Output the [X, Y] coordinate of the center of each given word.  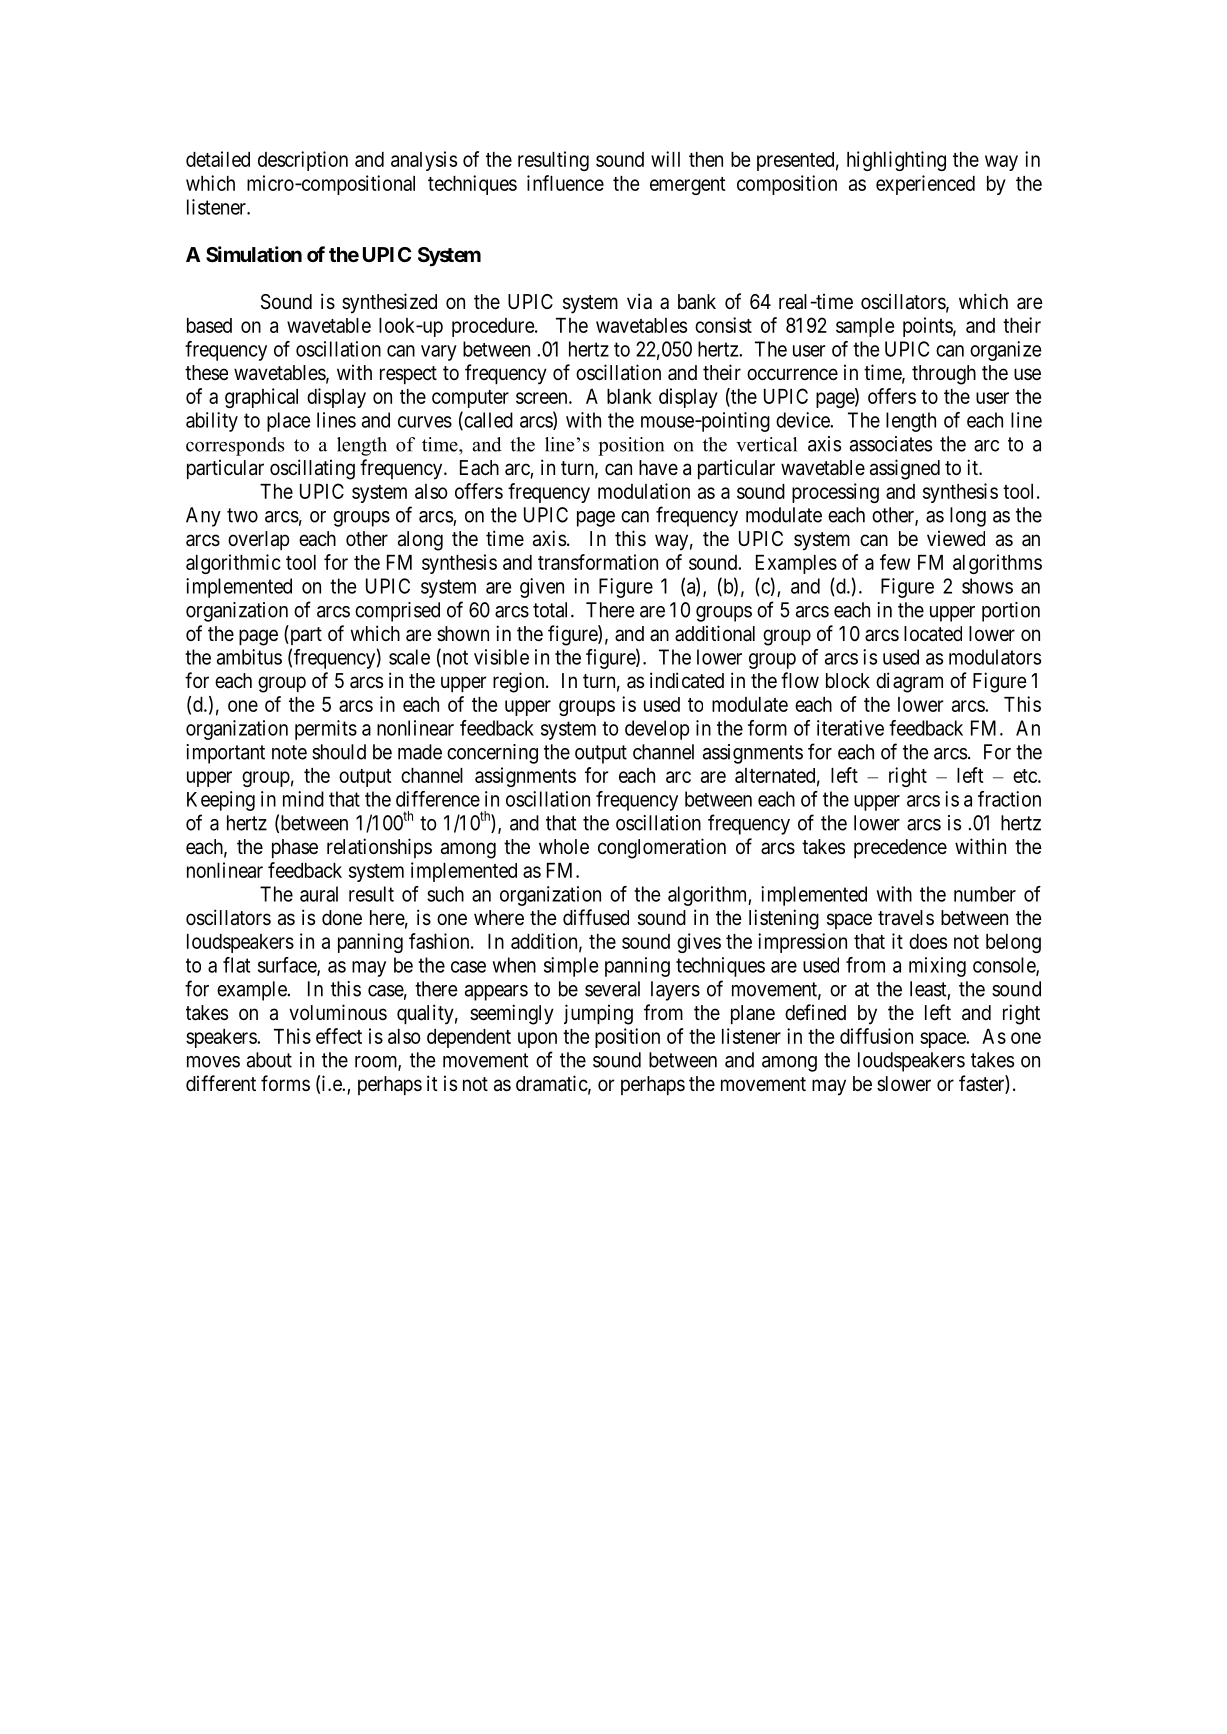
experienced [925, 185]
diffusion [876, 1036]
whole [564, 846]
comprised [397, 612]
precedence [900, 848]
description [303, 161]
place [288, 422]
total [552, 610]
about [269, 1060]
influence [565, 183]
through [944, 375]
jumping [598, 1014]
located [933, 634]
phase [295, 848]
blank [629, 396]
